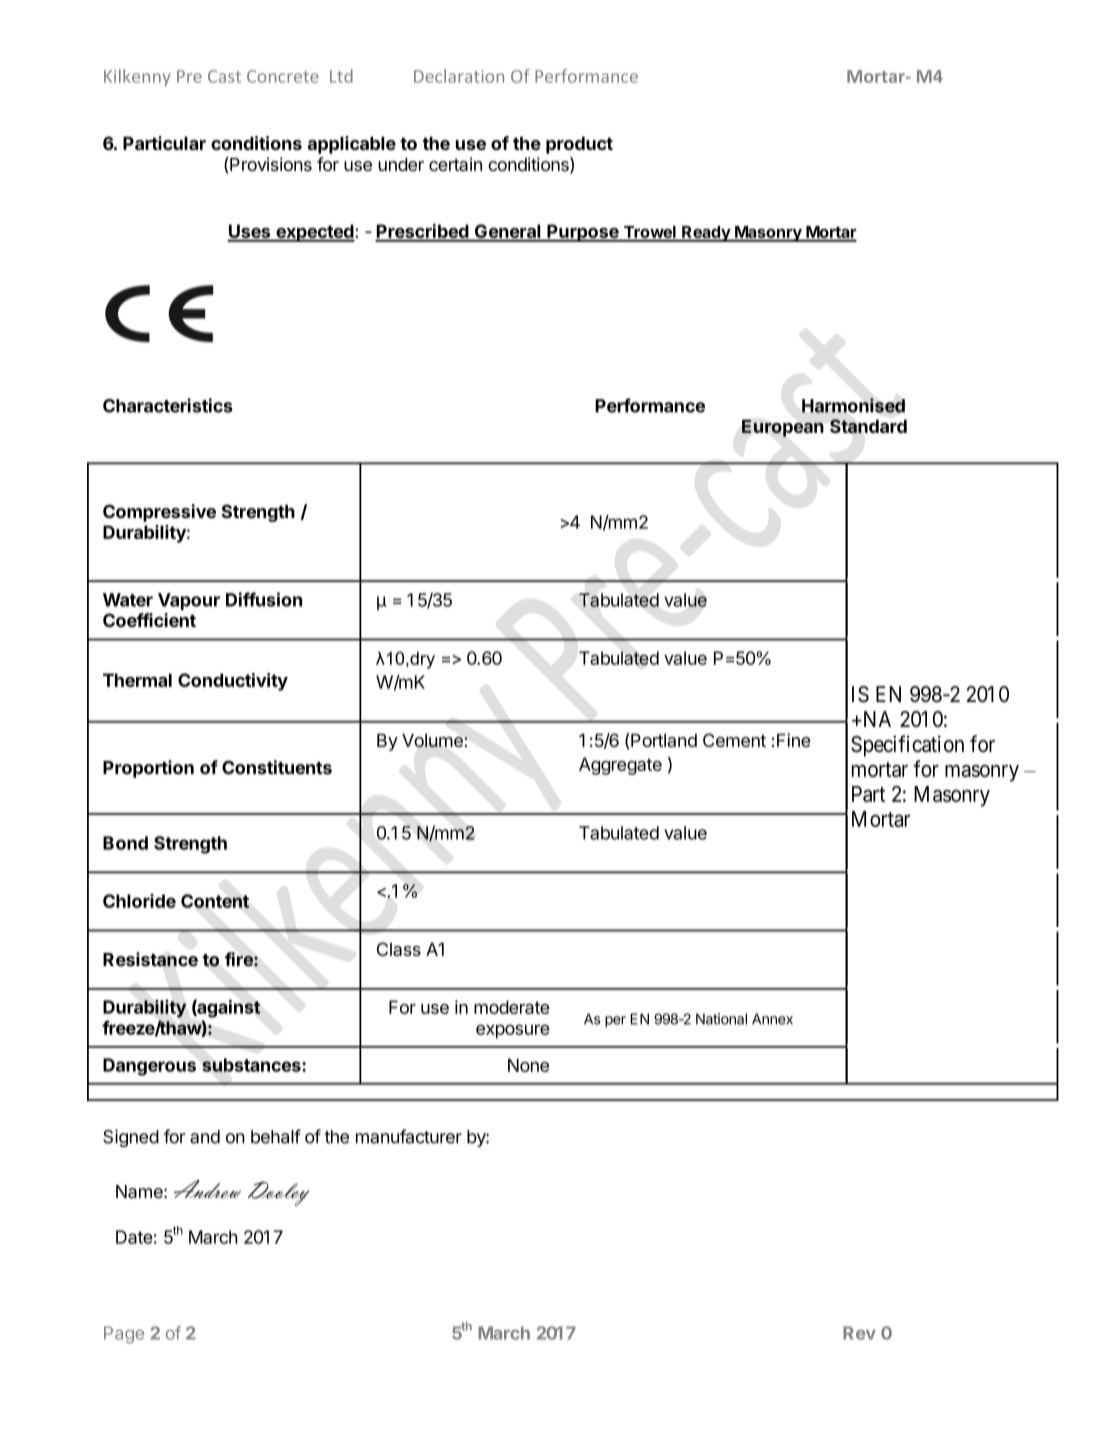  What do you see at coordinates (794, 740) in the document?
I see `Fine` at bounding box center [794, 740].
